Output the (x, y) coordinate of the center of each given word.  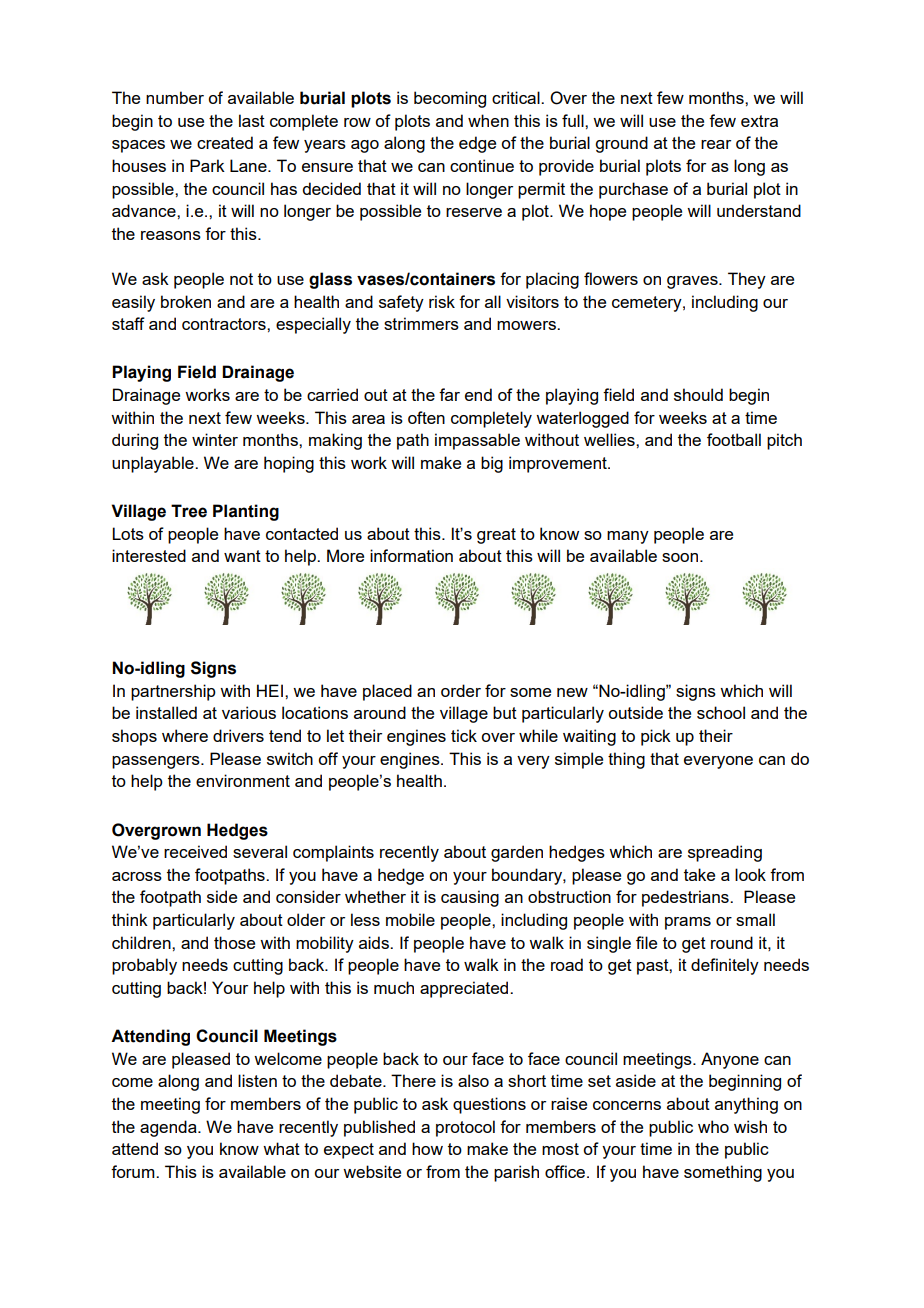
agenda (169, 1128)
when (488, 120)
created (225, 142)
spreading (725, 853)
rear (716, 144)
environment (243, 780)
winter (215, 439)
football (734, 439)
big (492, 464)
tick (464, 735)
